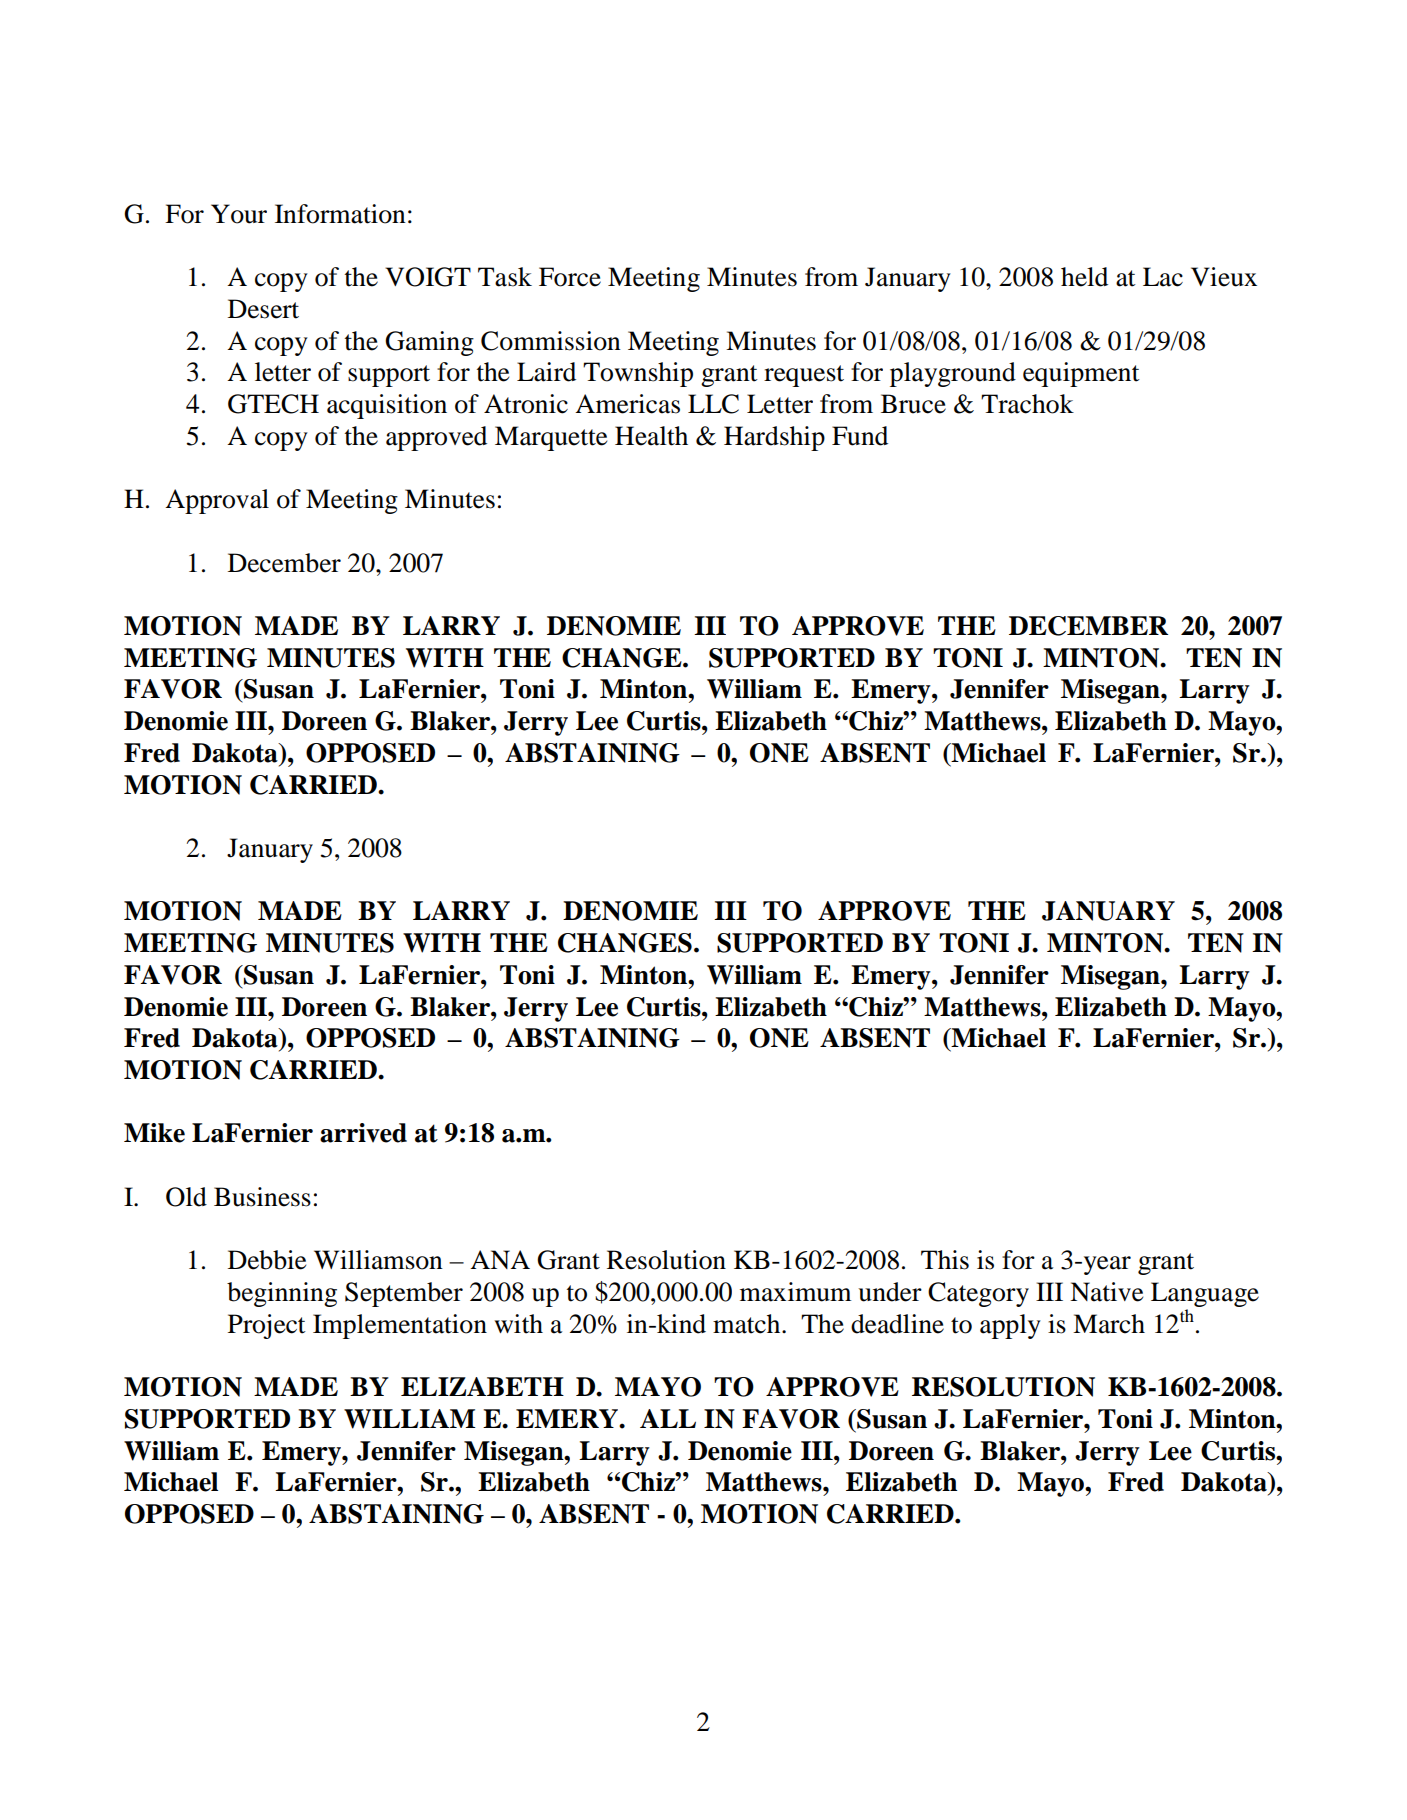  What do you see at coordinates (387, 406) in the screenshot?
I see `acquisition` at bounding box center [387, 406].
